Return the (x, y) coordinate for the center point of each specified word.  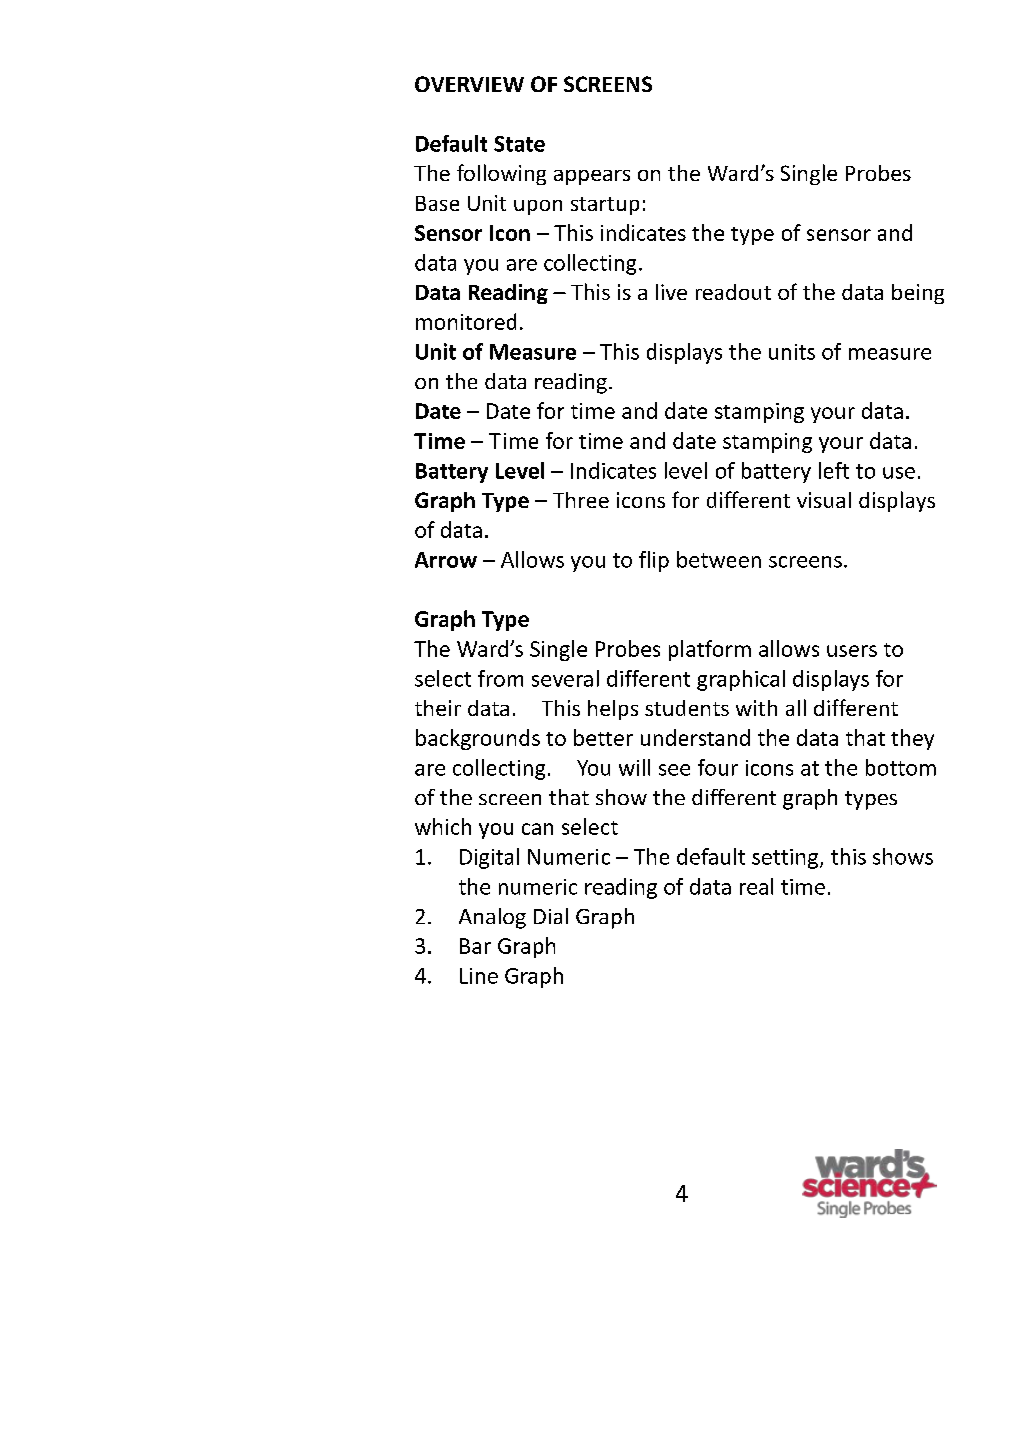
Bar (475, 946)
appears (592, 177)
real (756, 886)
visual (824, 500)
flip (654, 561)
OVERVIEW (469, 84)
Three (581, 500)
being (918, 294)
